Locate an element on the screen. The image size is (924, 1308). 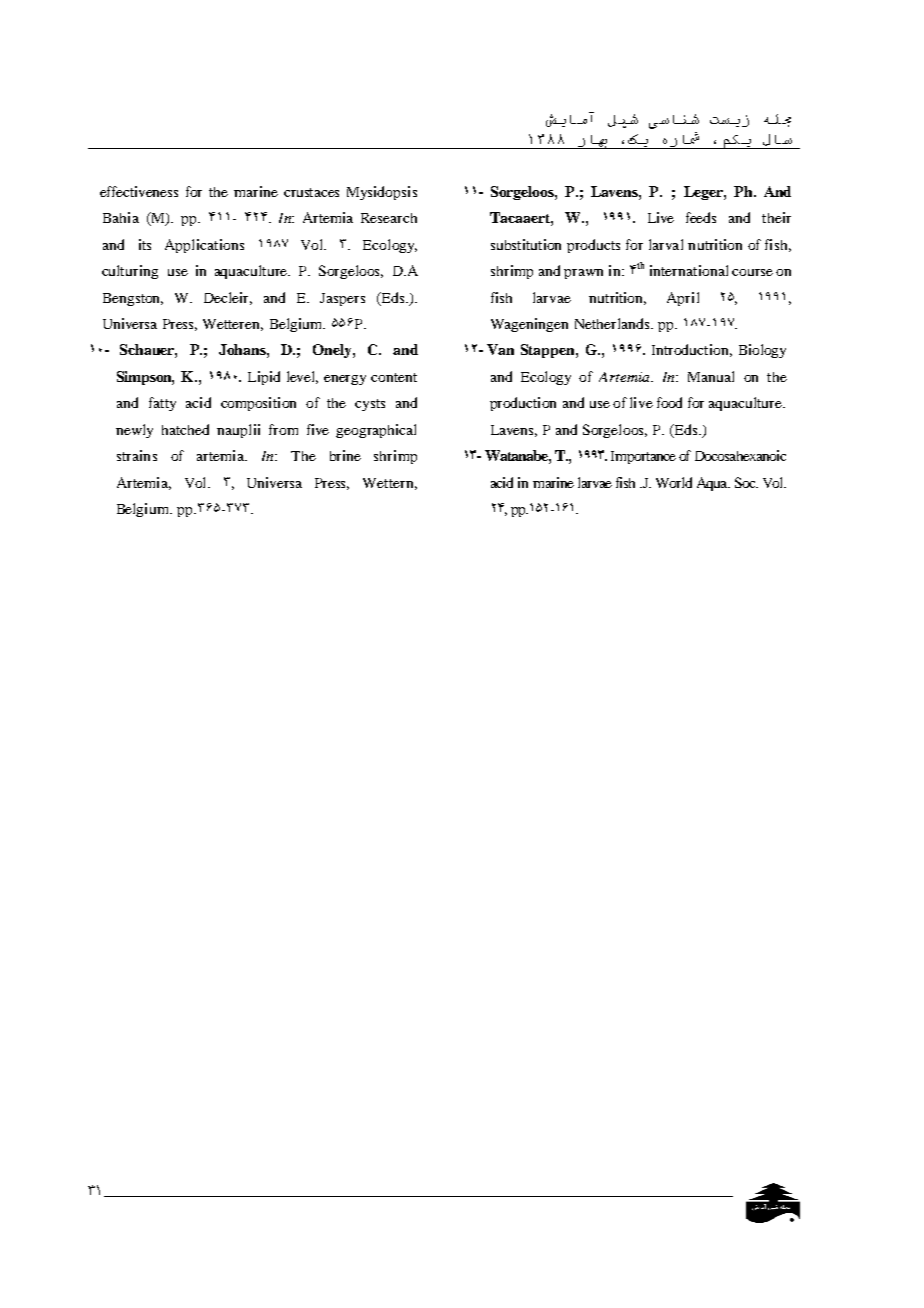
effectiveness is located at coordinates (139, 191).
